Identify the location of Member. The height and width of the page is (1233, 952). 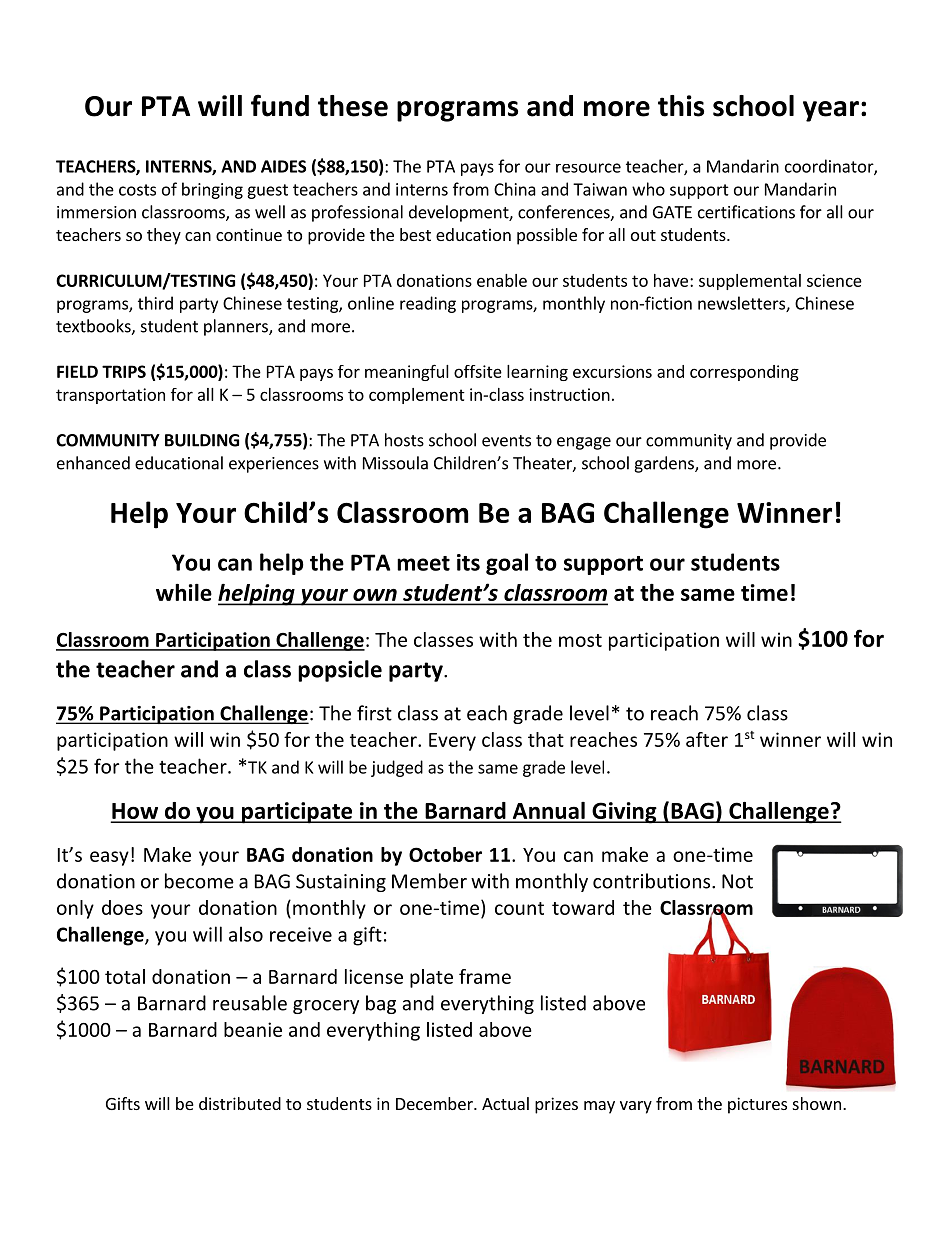
(429, 881).
